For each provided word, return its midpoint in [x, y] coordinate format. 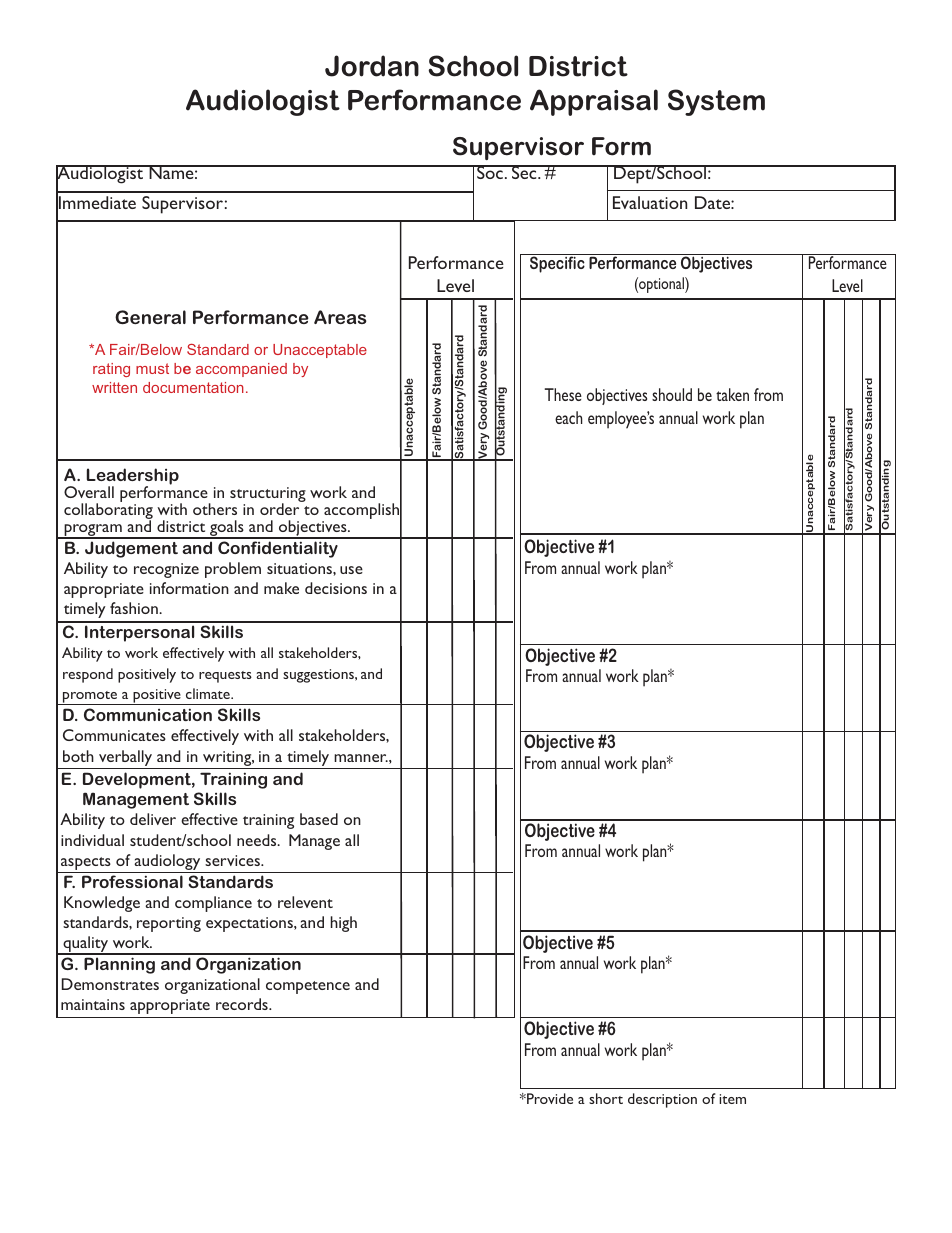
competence [308, 987]
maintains [93, 1004]
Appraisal [594, 102]
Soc [490, 172]
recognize [166, 570]
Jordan [372, 66]
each [568, 417]
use [351, 570]
